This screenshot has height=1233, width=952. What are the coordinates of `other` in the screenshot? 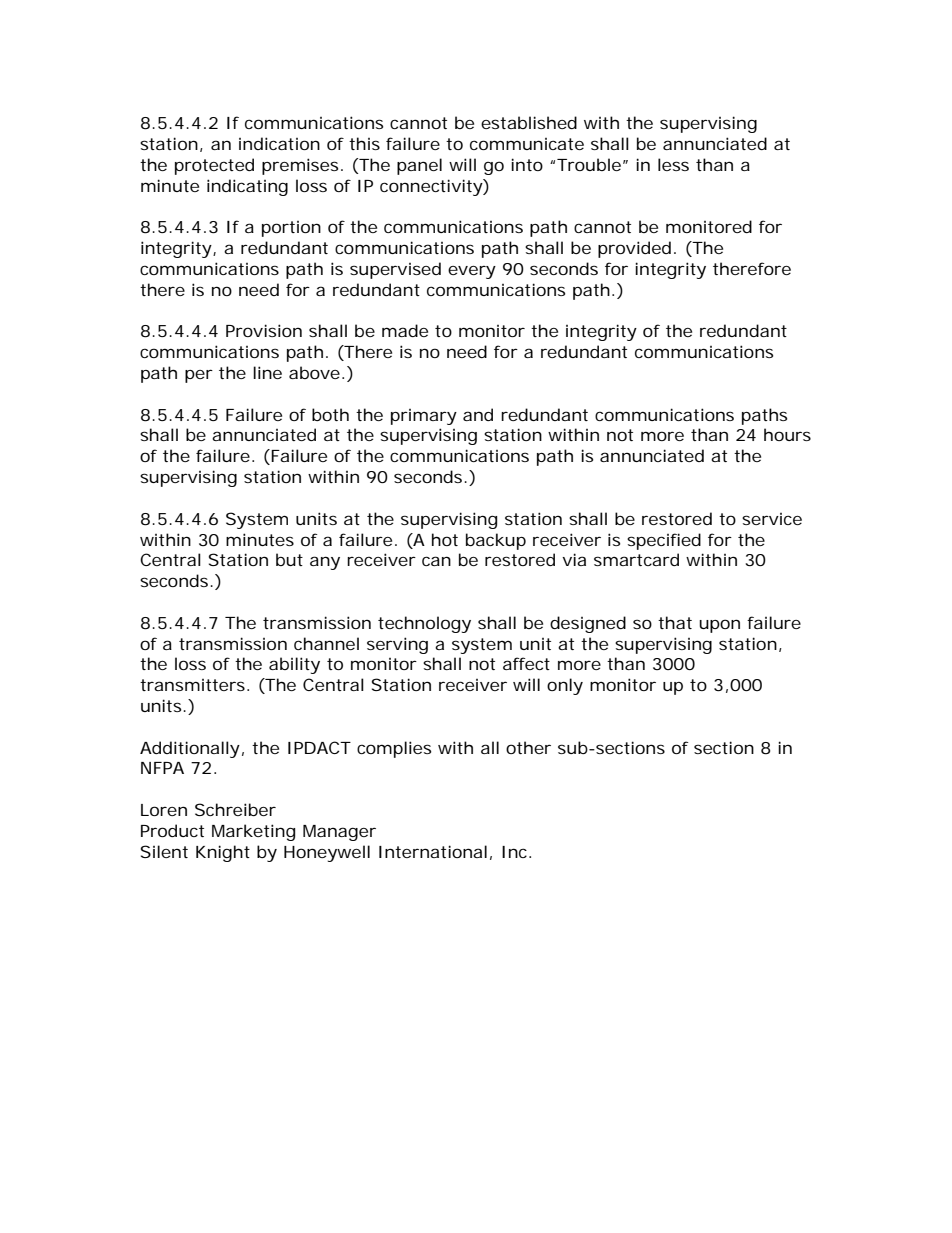 It's located at (528, 747).
